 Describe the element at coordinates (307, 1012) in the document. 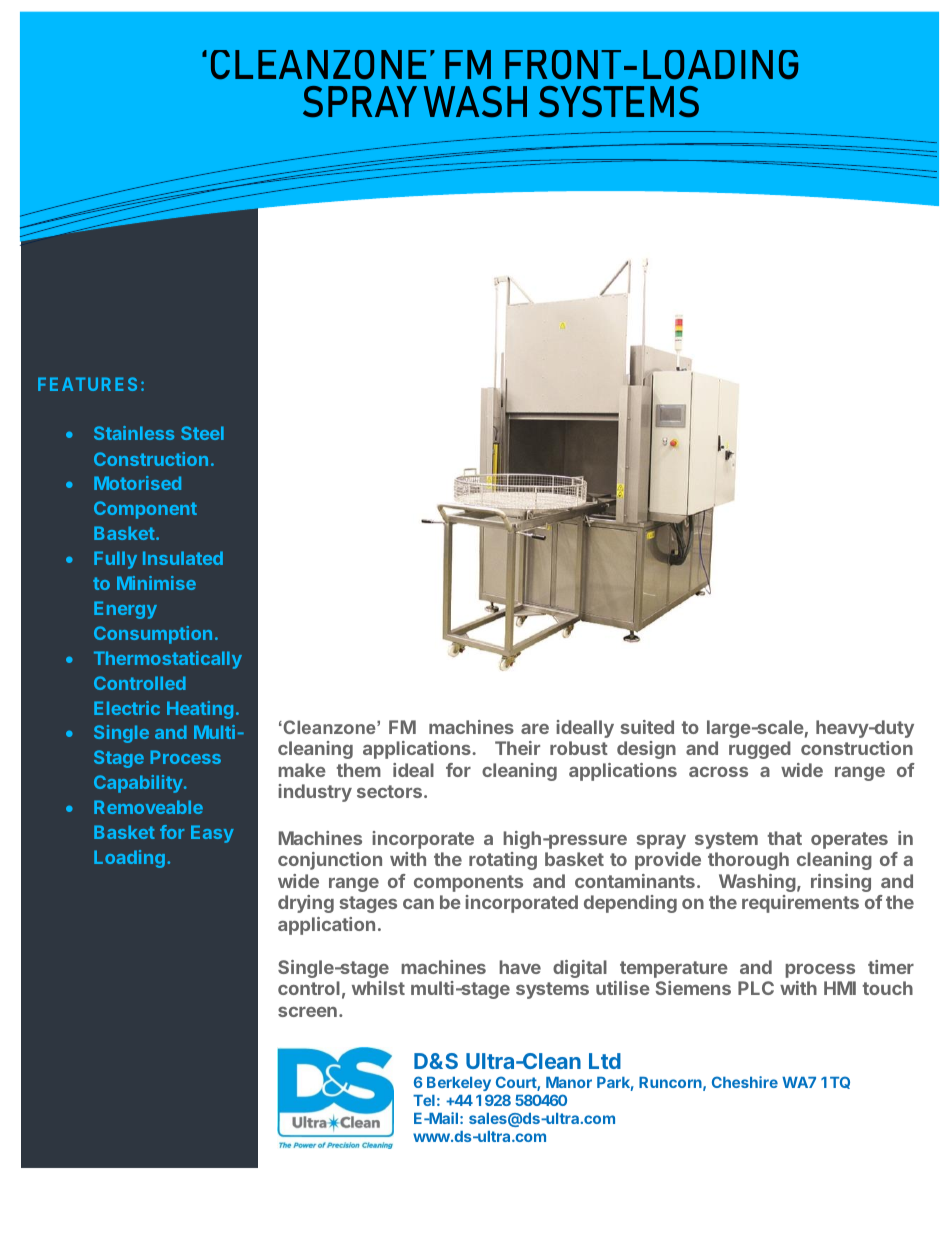

I see `screen` at that location.
